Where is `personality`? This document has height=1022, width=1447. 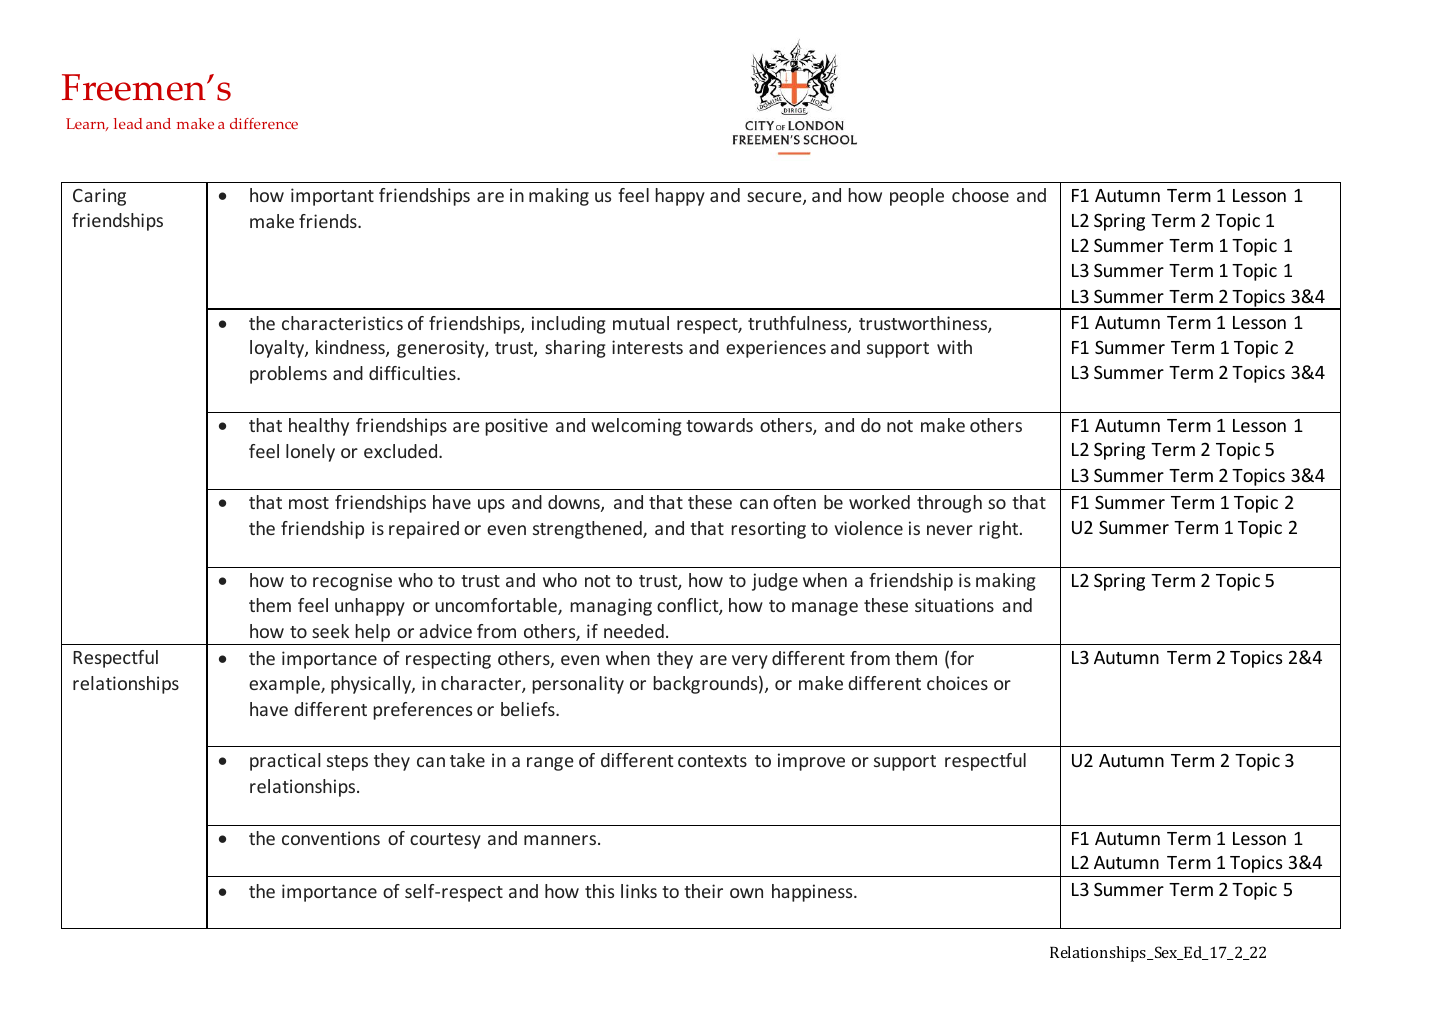
personality is located at coordinates (578, 685).
